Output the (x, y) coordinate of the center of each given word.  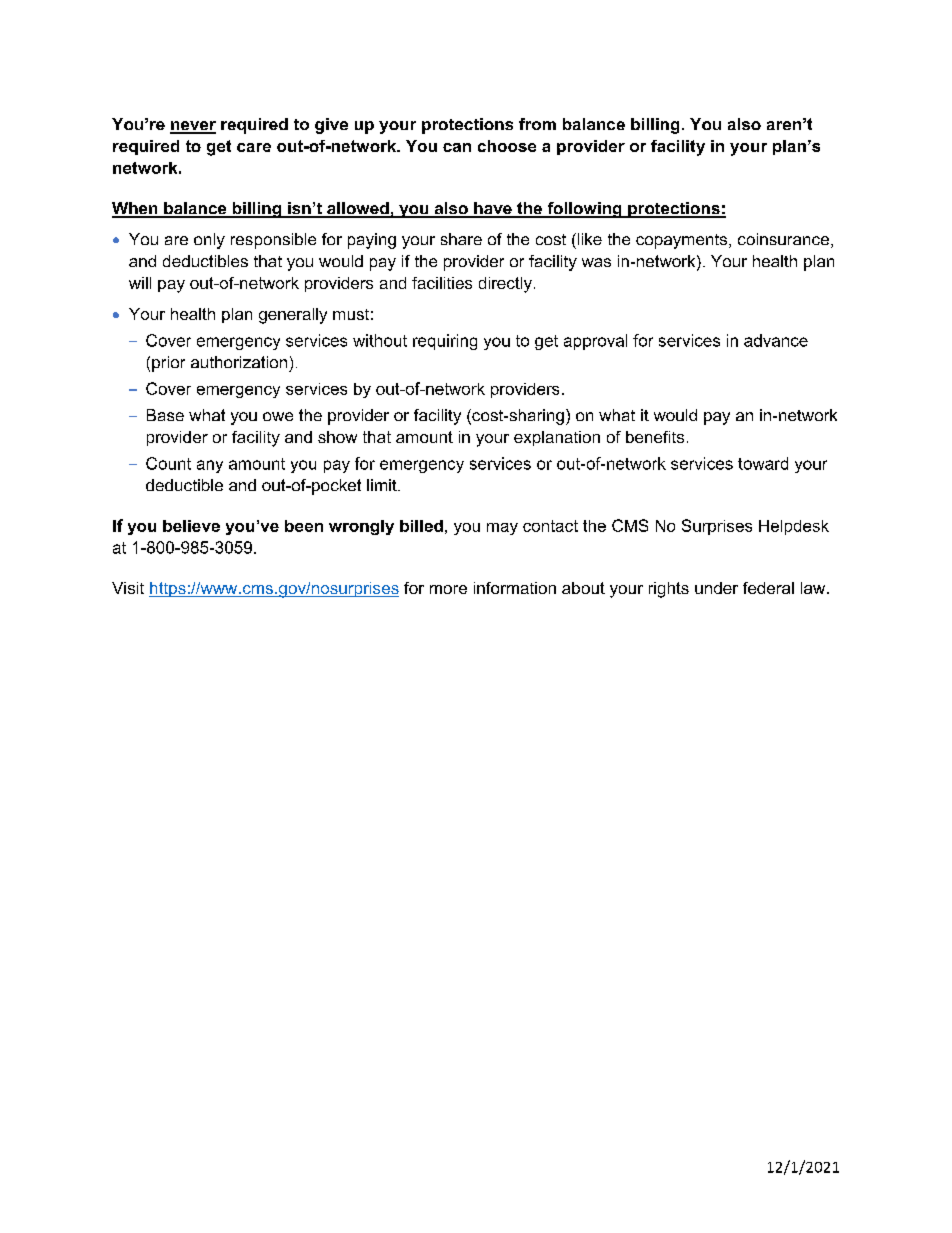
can (457, 147)
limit (383, 485)
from (537, 124)
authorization (239, 362)
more (448, 589)
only (209, 241)
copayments (683, 241)
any (210, 466)
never (193, 127)
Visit (128, 588)
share (461, 239)
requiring (445, 342)
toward (763, 463)
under (716, 588)
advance (776, 340)
